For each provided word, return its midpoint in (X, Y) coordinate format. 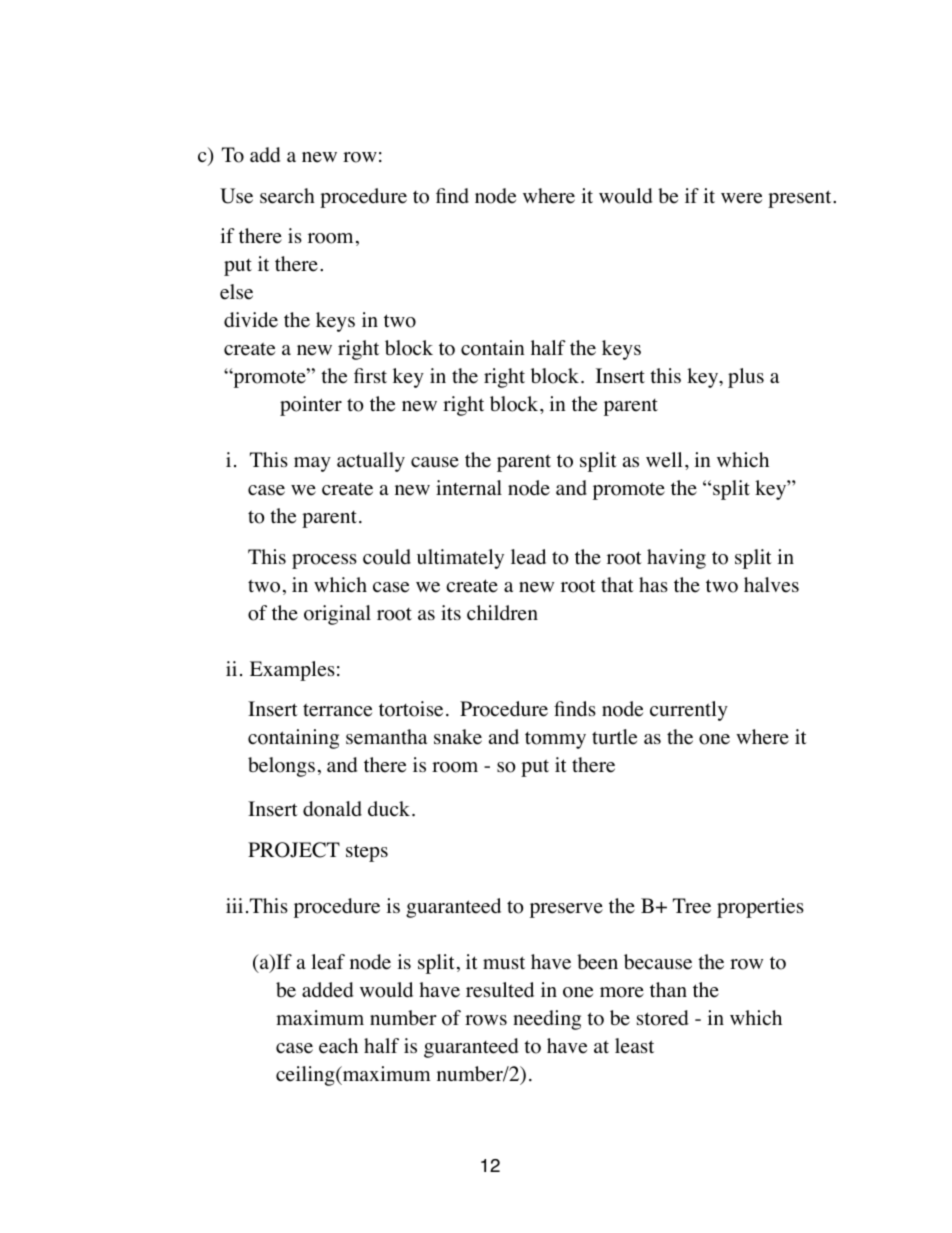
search (287, 196)
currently (689, 711)
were (741, 198)
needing (547, 1020)
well (664, 460)
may (312, 464)
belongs (281, 767)
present (801, 199)
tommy (555, 740)
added (328, 990)
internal (469, 488)
